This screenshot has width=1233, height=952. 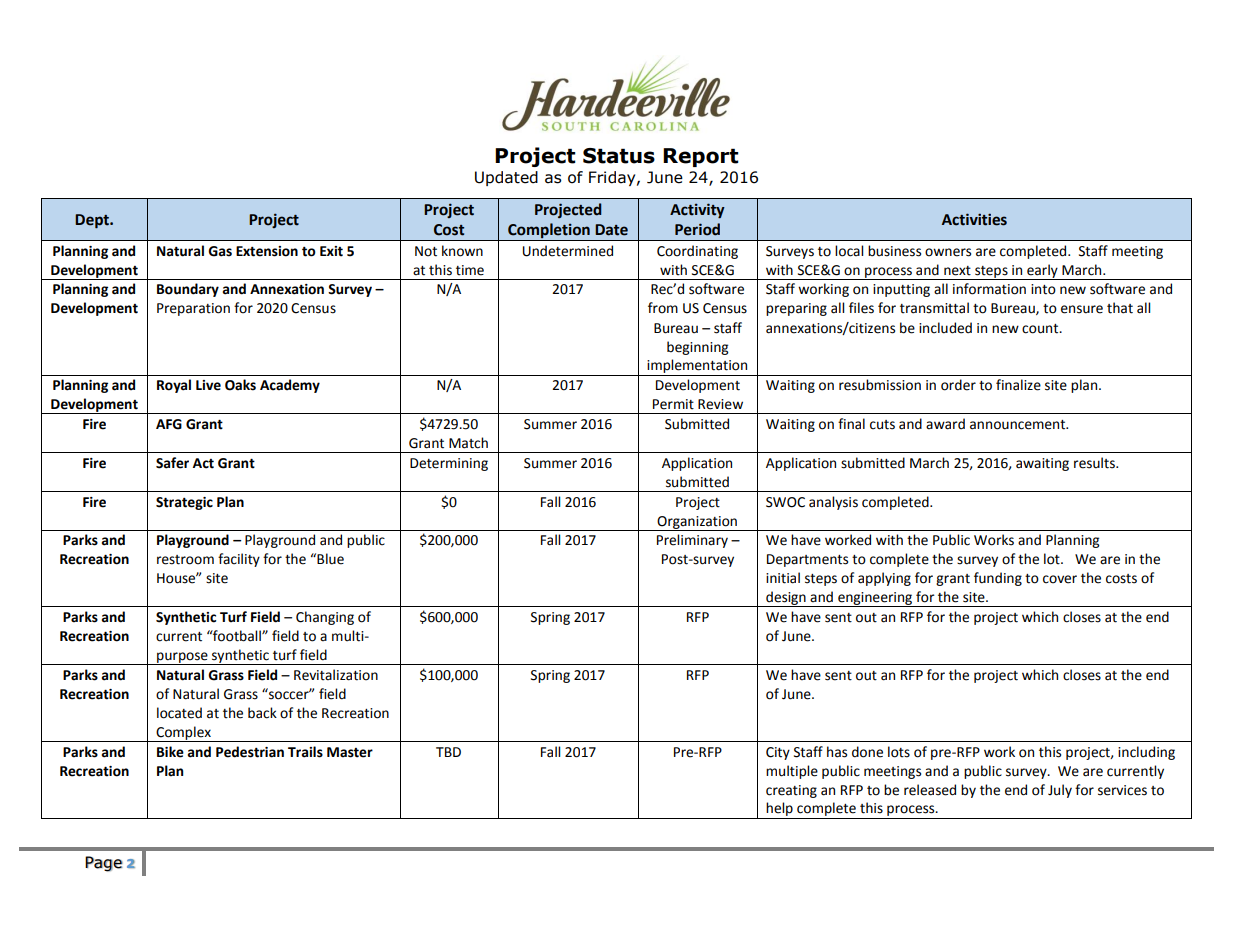 I want to click on Page, so click(x=104, y=864).
